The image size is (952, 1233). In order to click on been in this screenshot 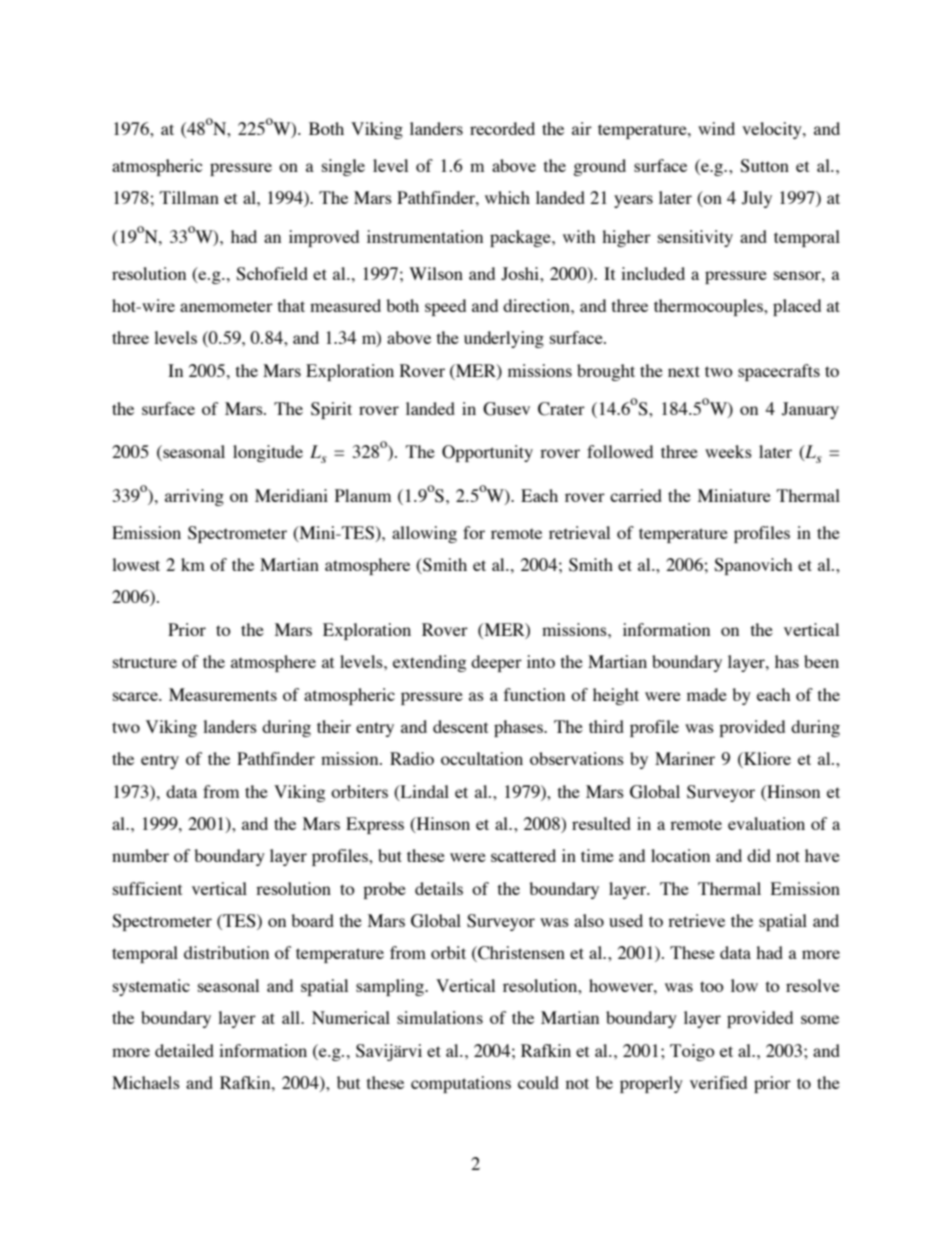, I will do `click(821, 661)`.
